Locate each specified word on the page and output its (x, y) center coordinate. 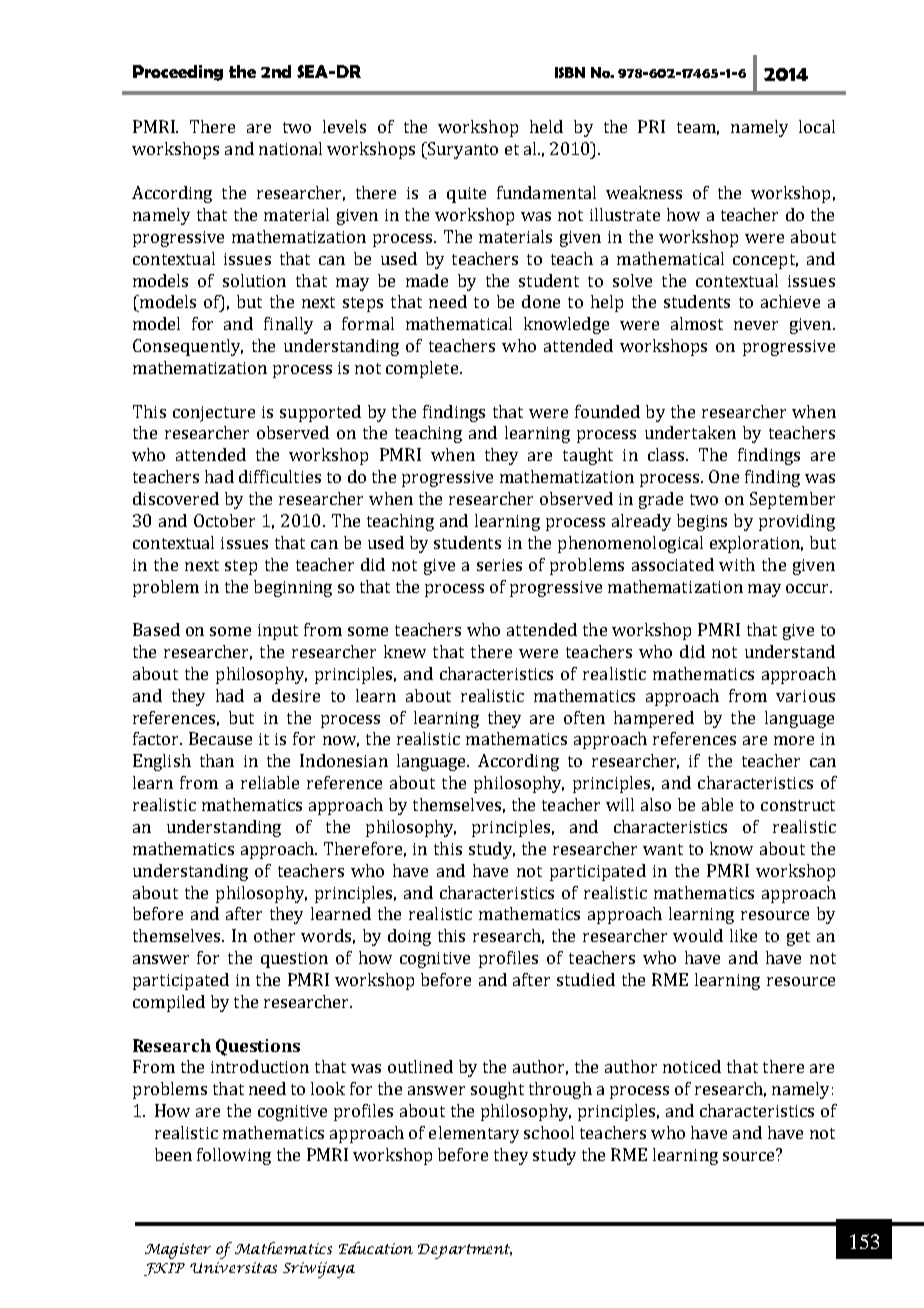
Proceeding (178, 73)
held (546, 126)
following (234, 1156)
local (817, 126)
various (805, 696)
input (278, 632)
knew (405, 651)
